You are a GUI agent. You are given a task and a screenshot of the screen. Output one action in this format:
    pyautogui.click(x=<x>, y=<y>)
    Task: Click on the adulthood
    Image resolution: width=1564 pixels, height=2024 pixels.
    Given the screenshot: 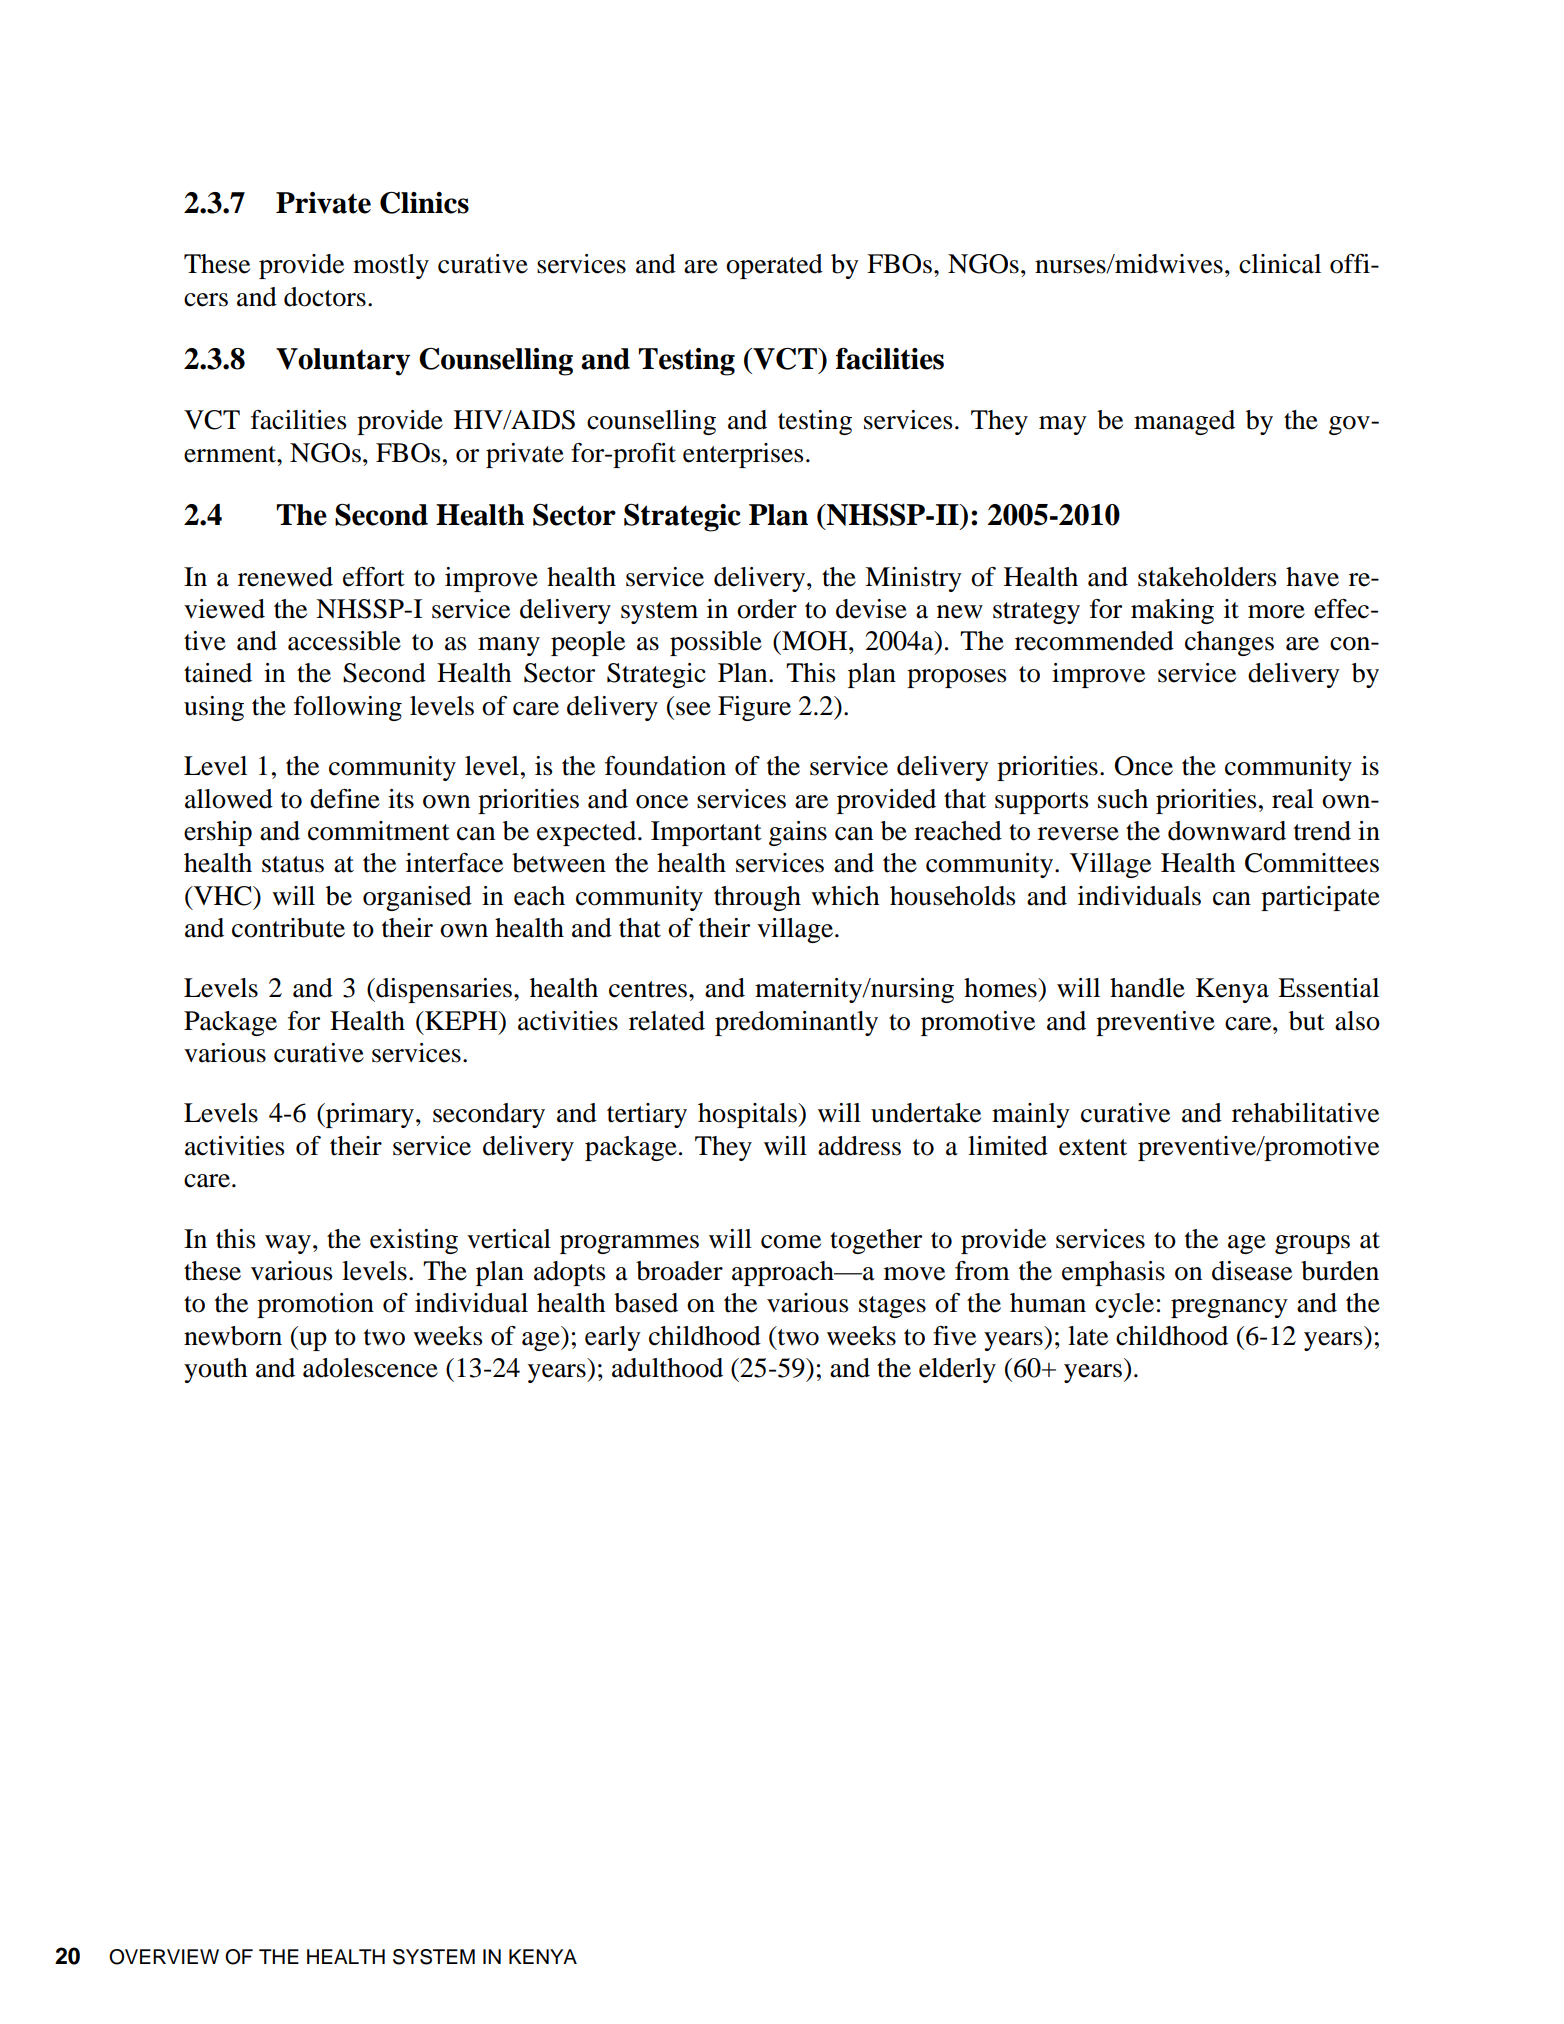 What is the action you would take?
    pyautogui.click(x=667, y=1368)
